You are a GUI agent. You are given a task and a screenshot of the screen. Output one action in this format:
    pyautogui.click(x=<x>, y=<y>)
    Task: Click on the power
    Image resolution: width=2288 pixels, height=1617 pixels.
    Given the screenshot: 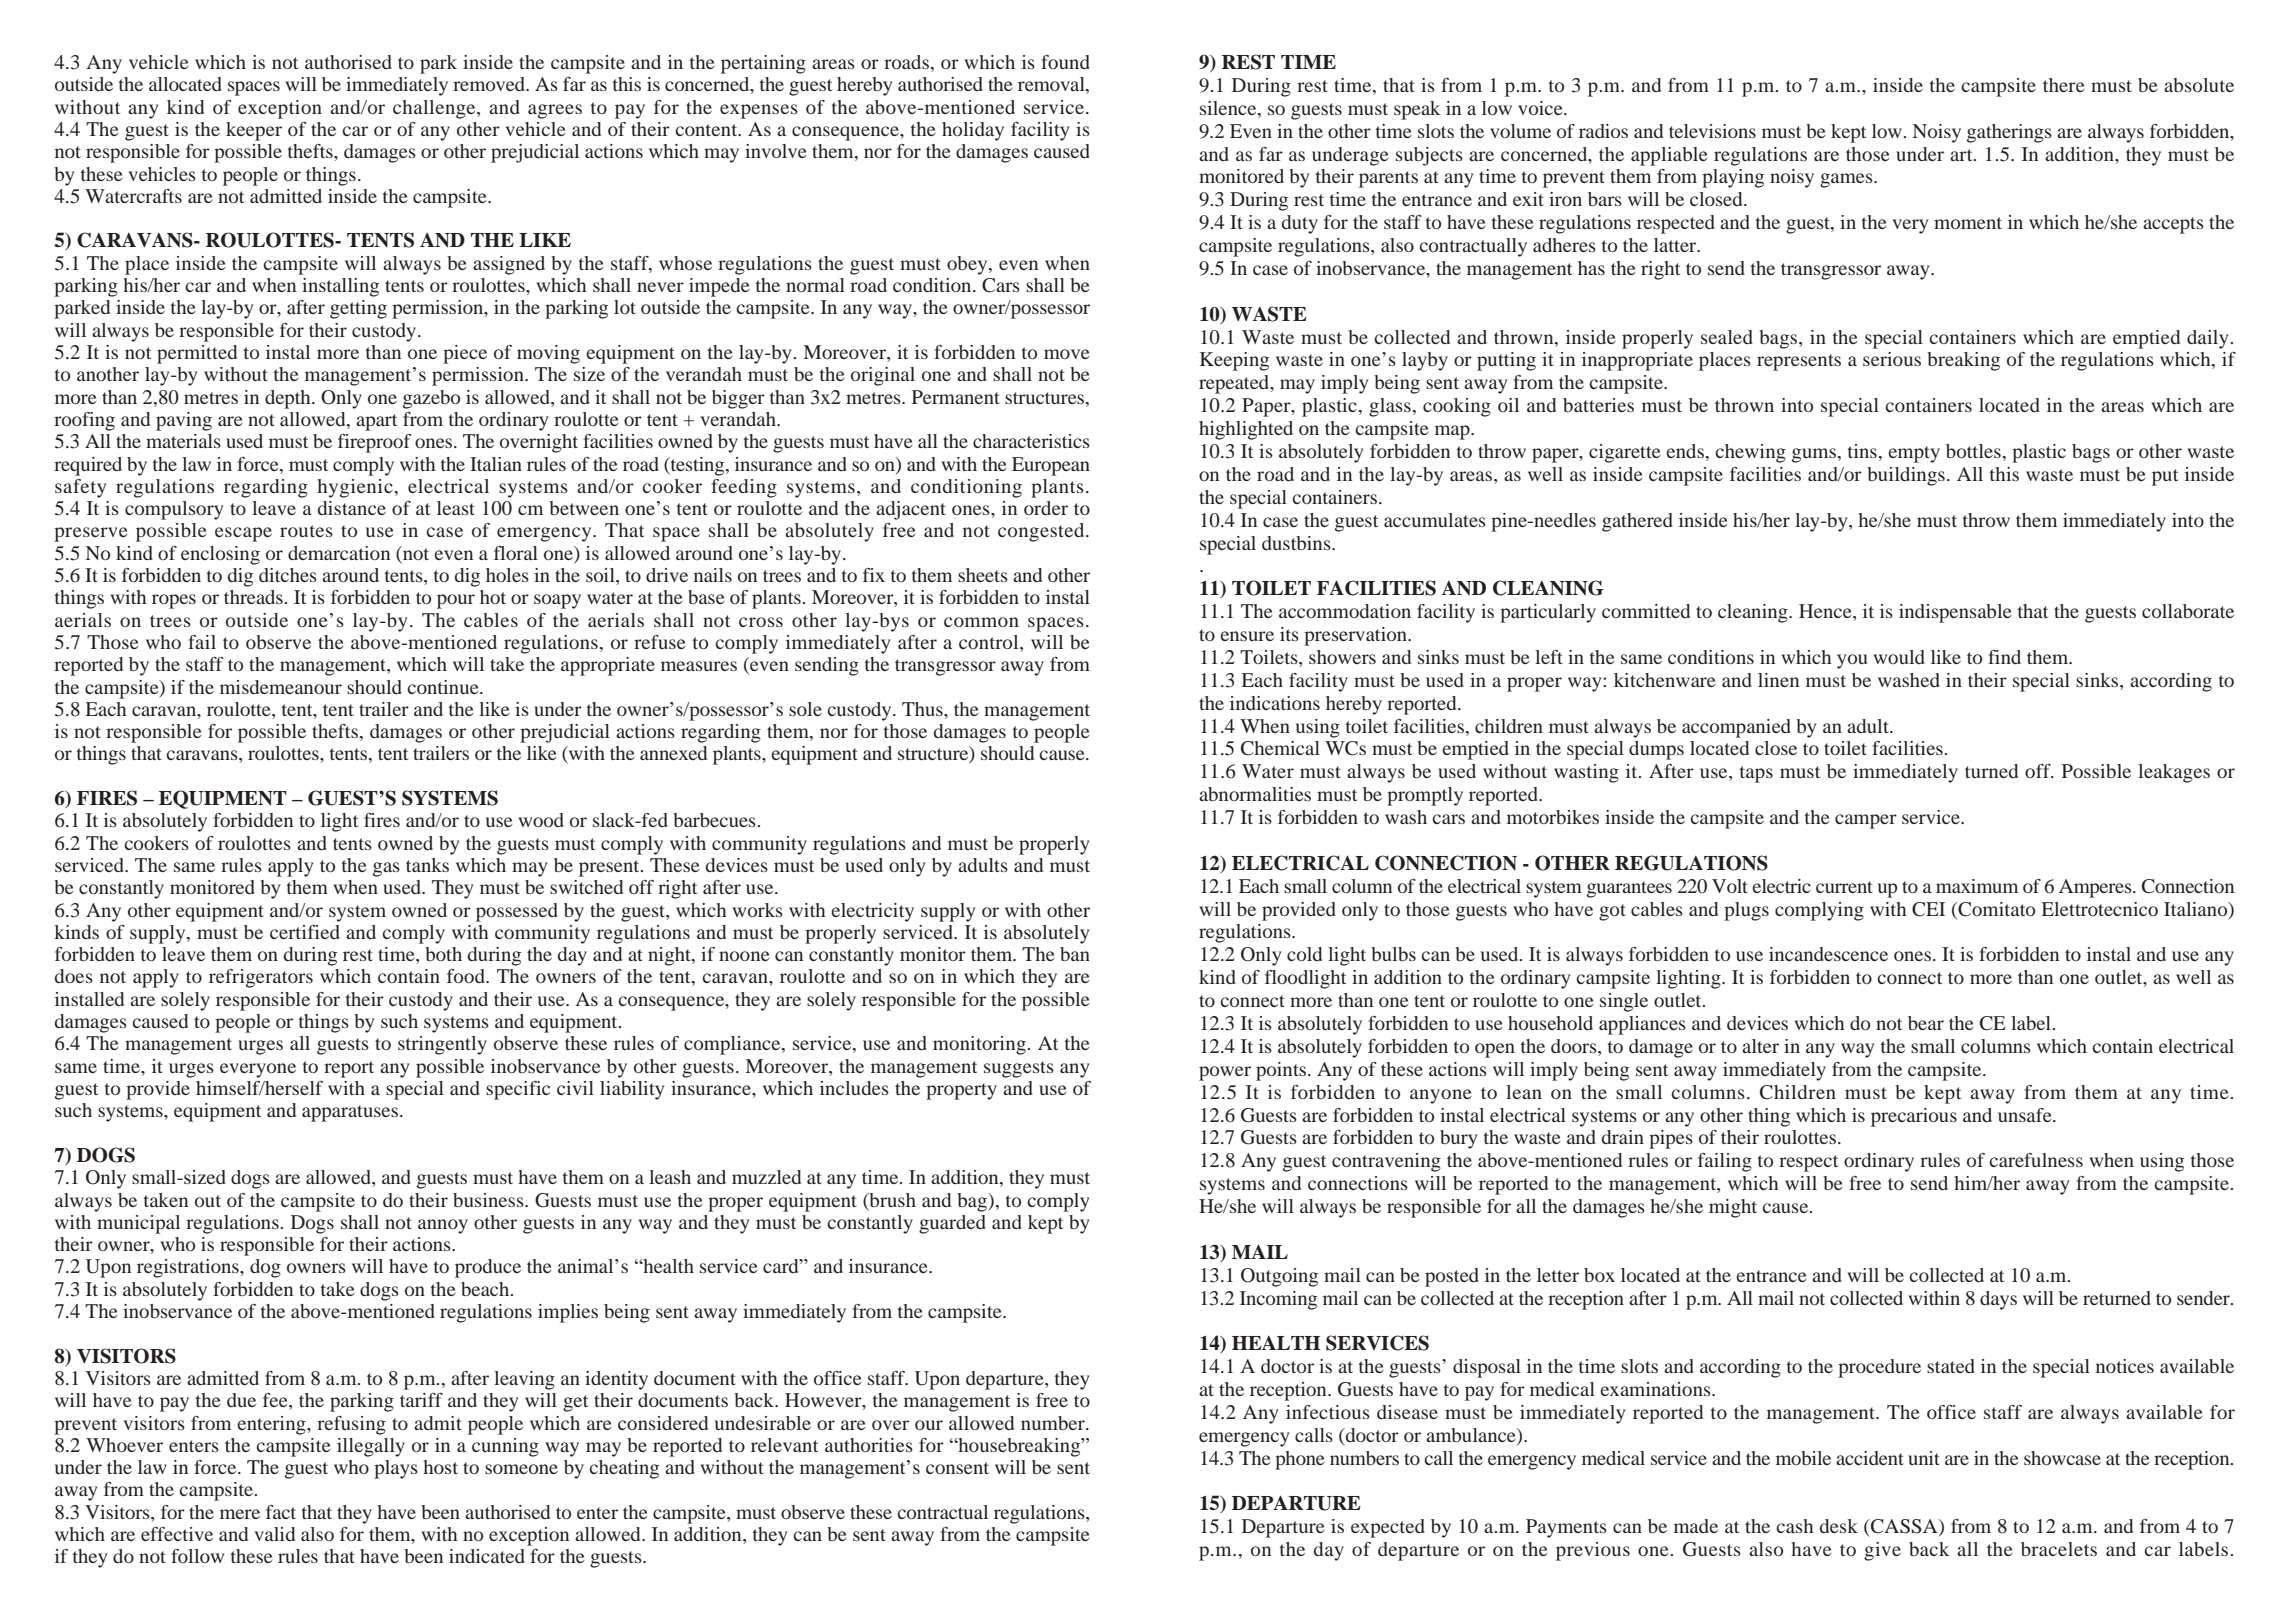 What is the action you would take?
    pyautogui.click(x=1225, y=1073)
